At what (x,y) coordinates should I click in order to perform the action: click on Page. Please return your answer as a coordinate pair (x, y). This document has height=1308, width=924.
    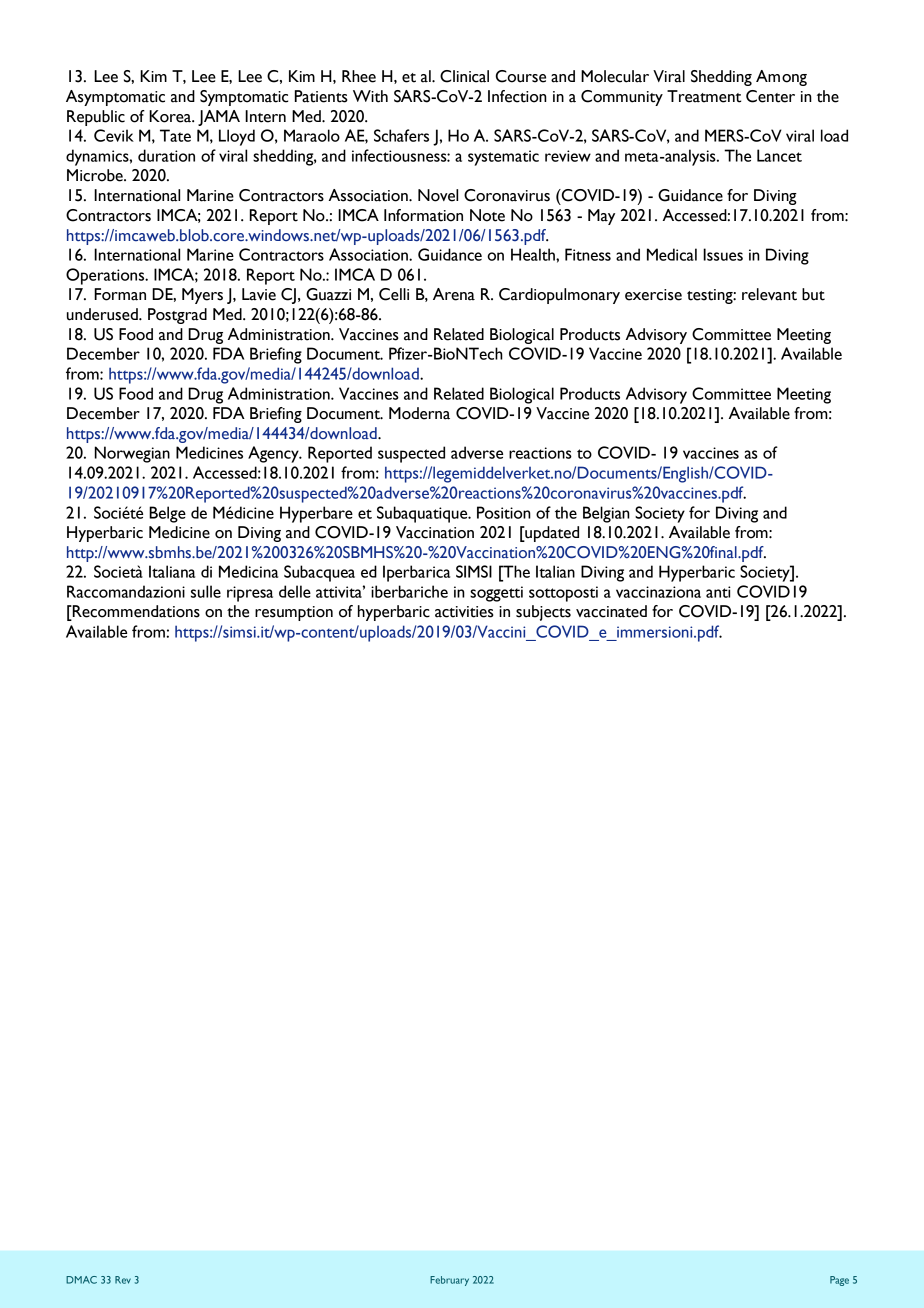
    Looking at the image, I should click on (839, 1281).
